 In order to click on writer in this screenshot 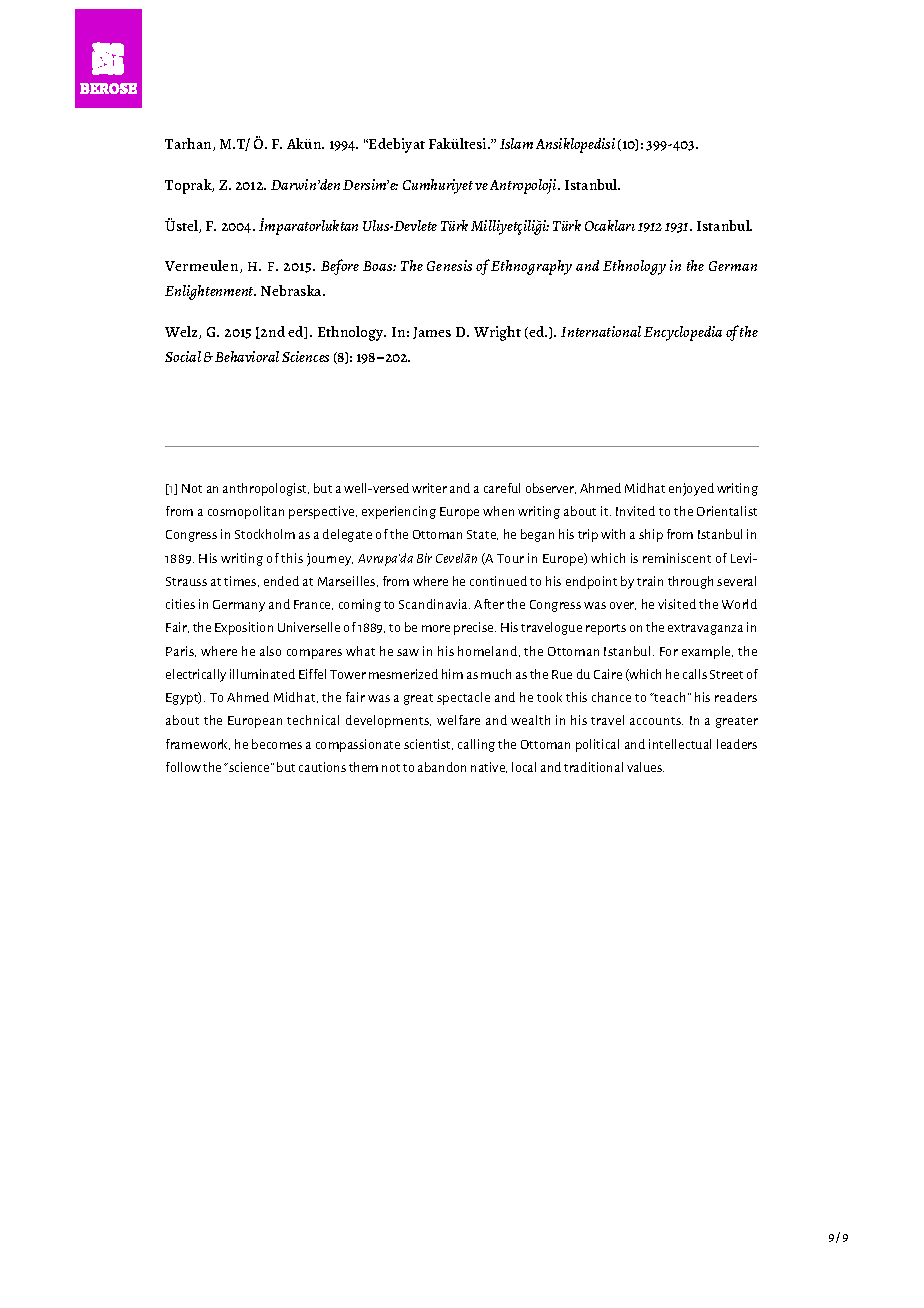, I will do `click(429, 488)`.
